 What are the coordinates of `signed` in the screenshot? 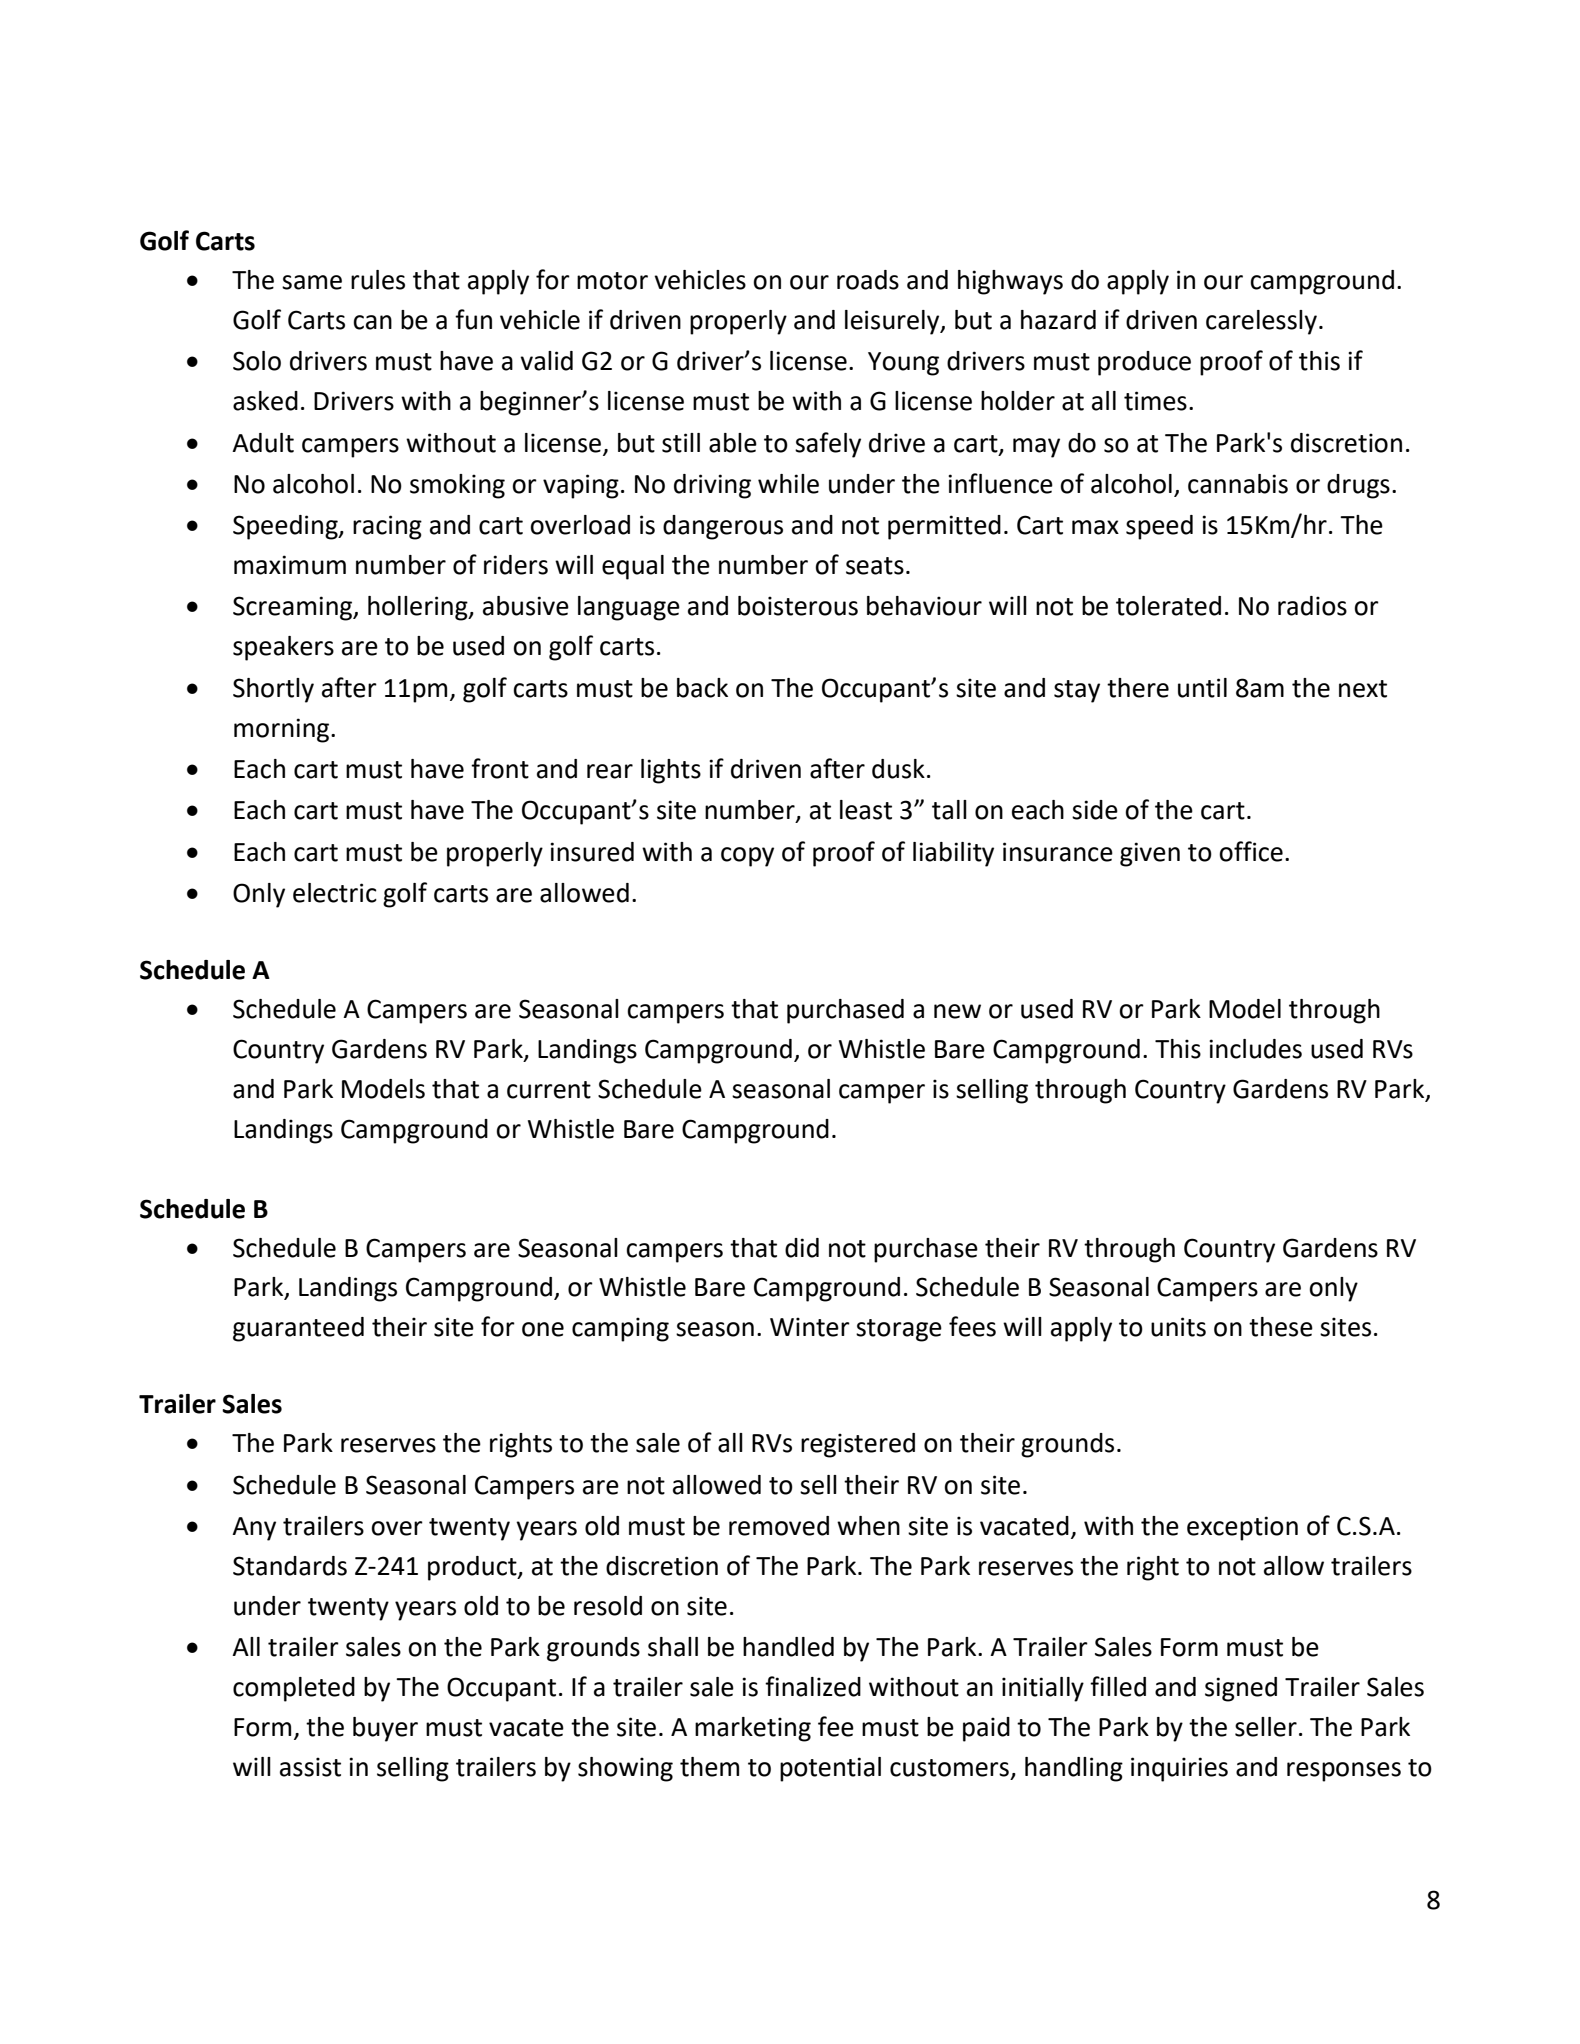 It's located at (1241, 1689).
